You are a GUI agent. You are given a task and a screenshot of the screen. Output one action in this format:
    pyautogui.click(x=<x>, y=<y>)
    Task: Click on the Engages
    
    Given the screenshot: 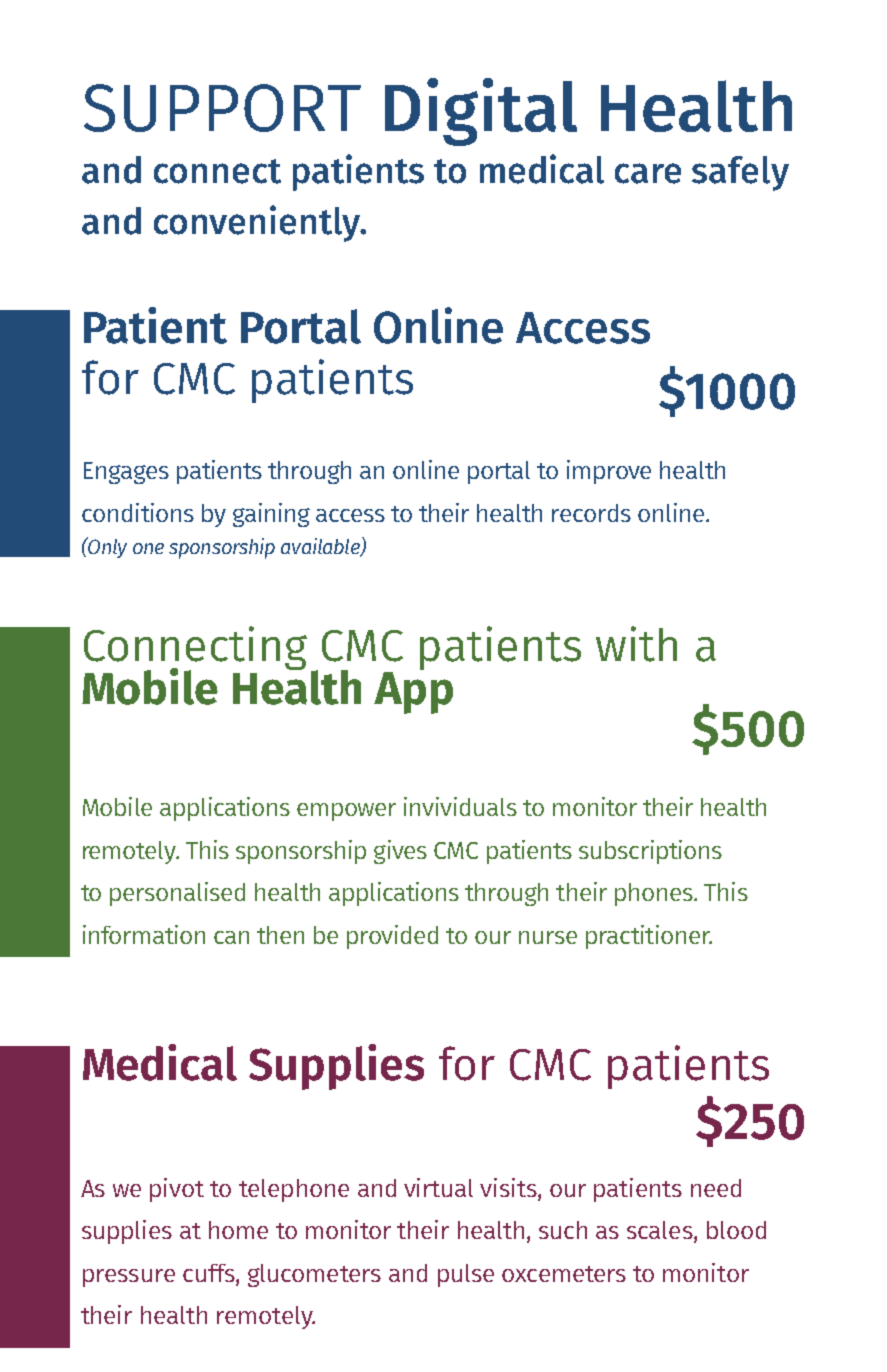 What is the action you would take?
    pyautogui.click(x=126, y=473)
